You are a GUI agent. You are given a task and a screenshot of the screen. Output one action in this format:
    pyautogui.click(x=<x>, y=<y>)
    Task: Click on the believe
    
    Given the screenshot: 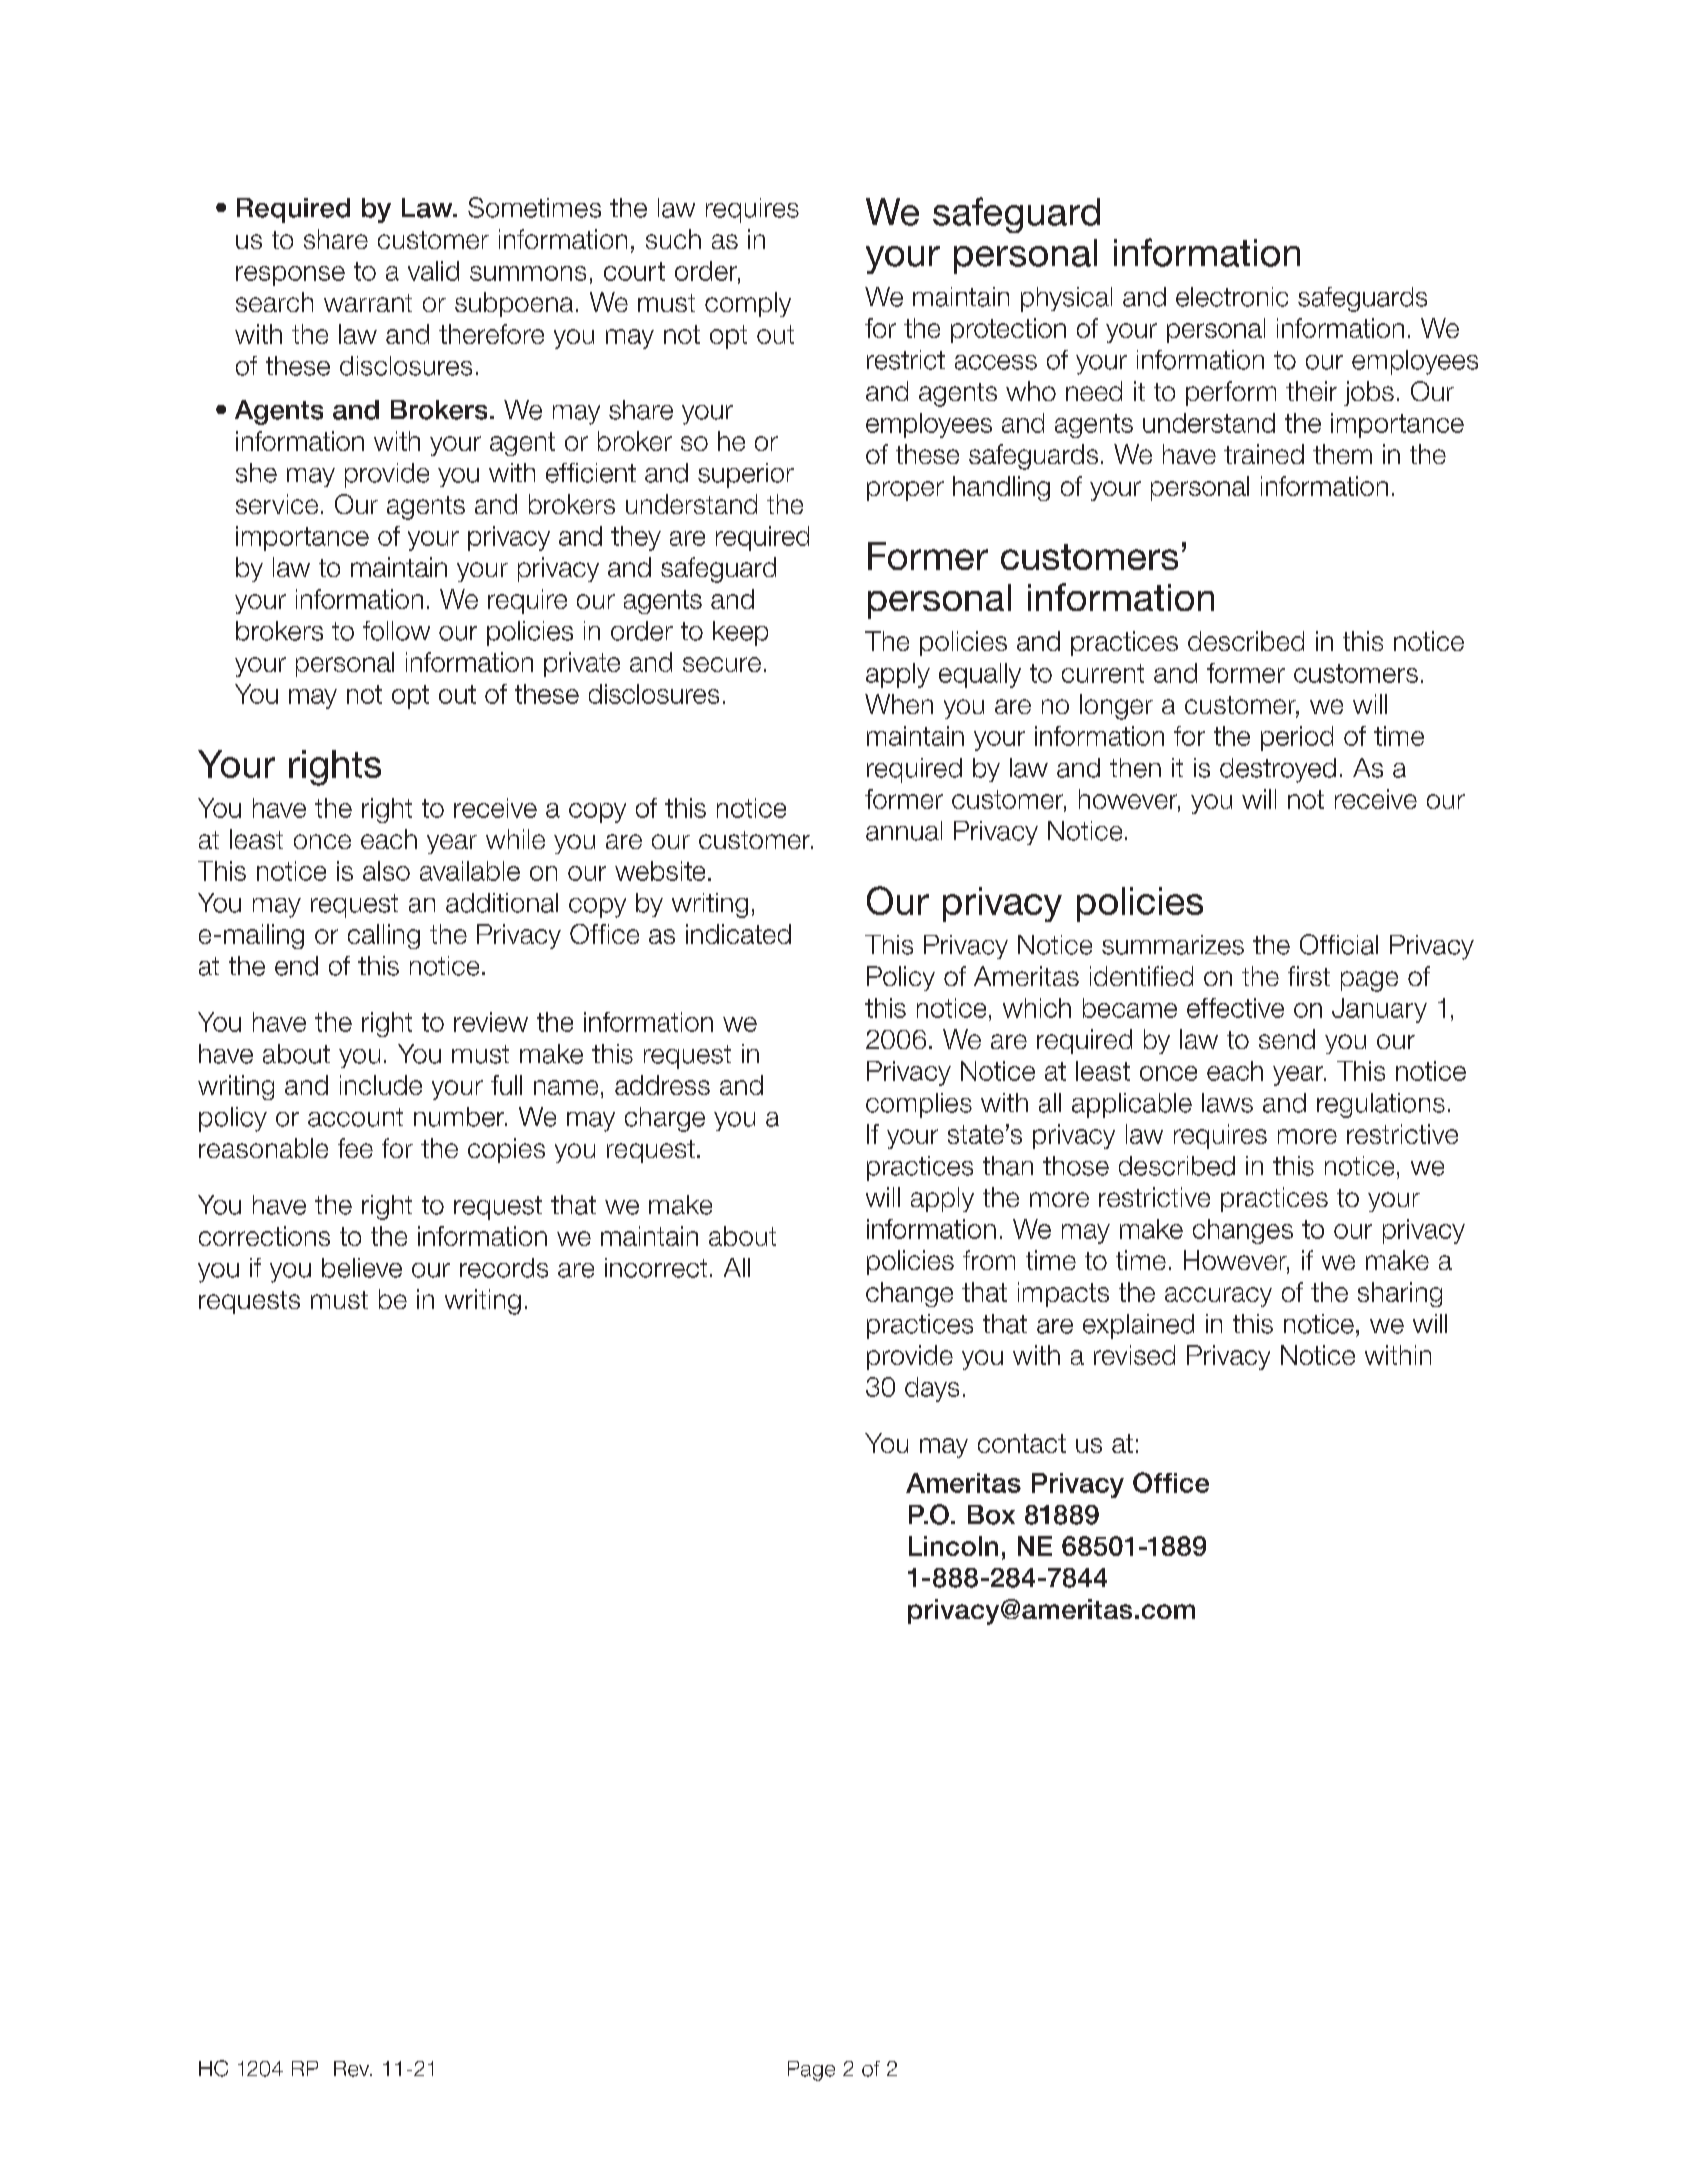 What is the action you would take?
    pyautogui.click(x=362, y=1268)
